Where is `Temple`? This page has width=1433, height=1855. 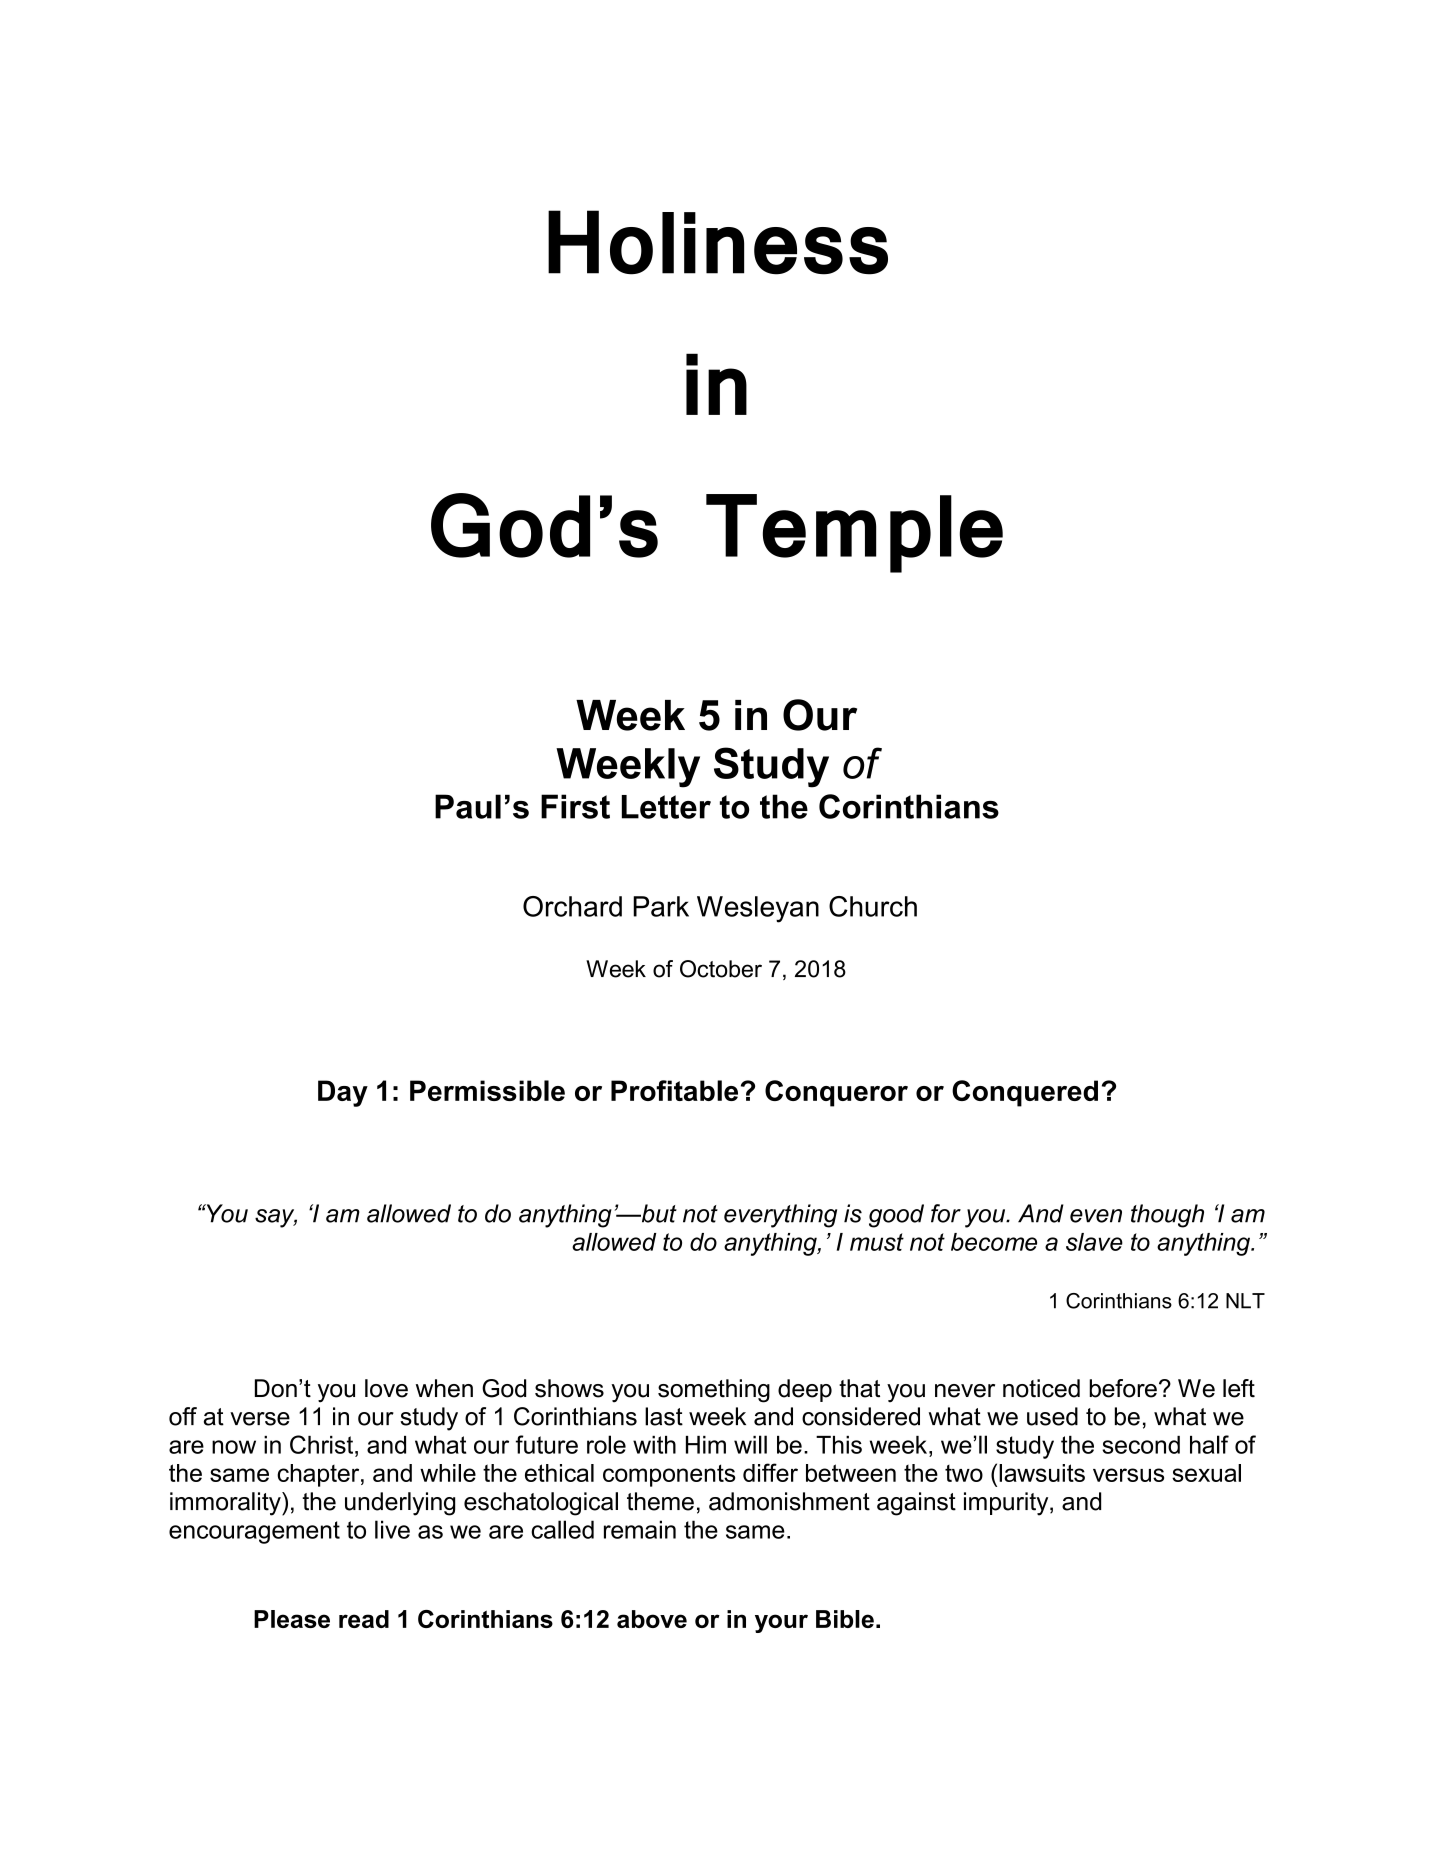 Temple is located at coordinates (854, 533).
